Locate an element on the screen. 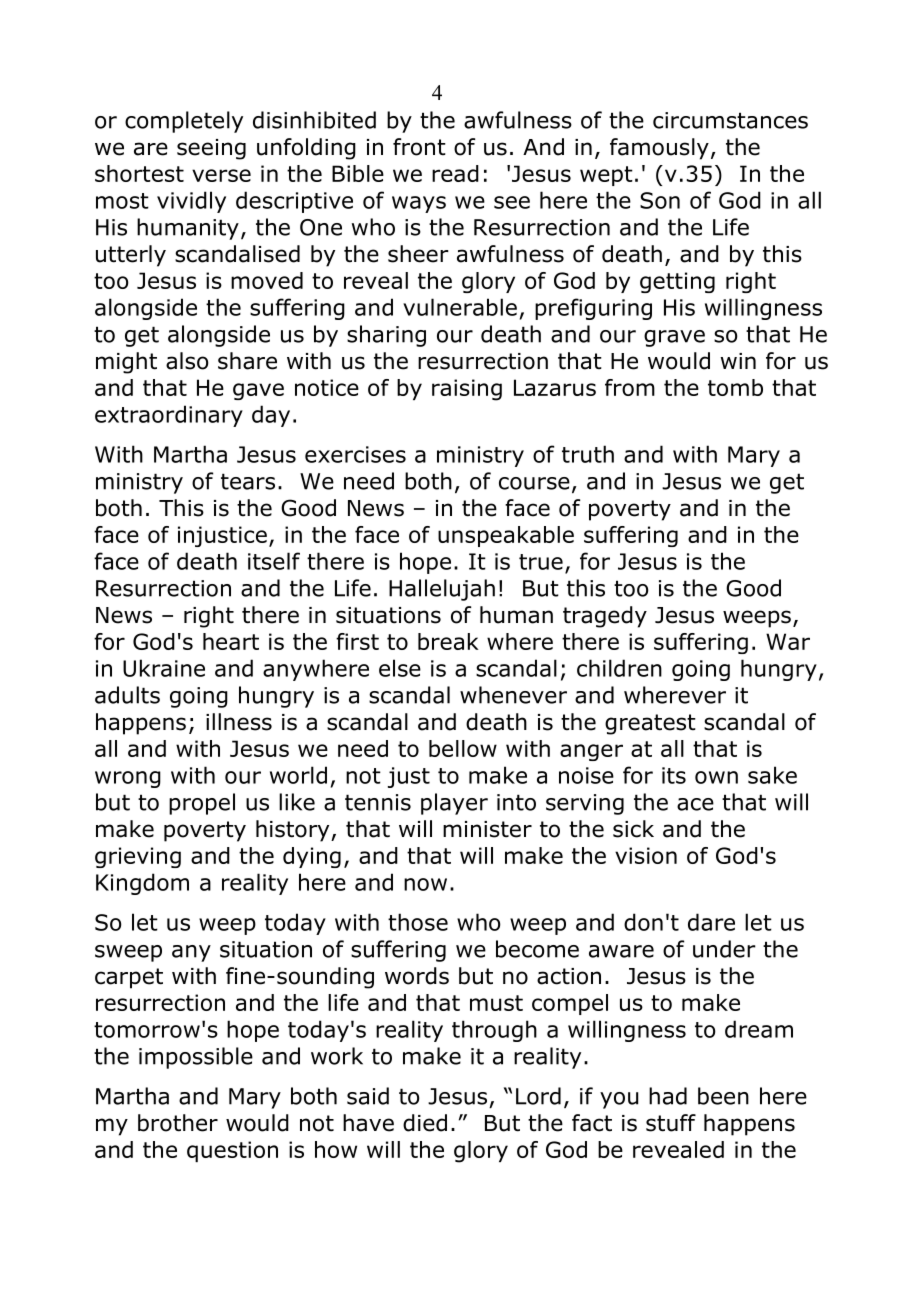 The height and width of the screenshot is (1310, 924). famously is located at coordinates (659, 149).
